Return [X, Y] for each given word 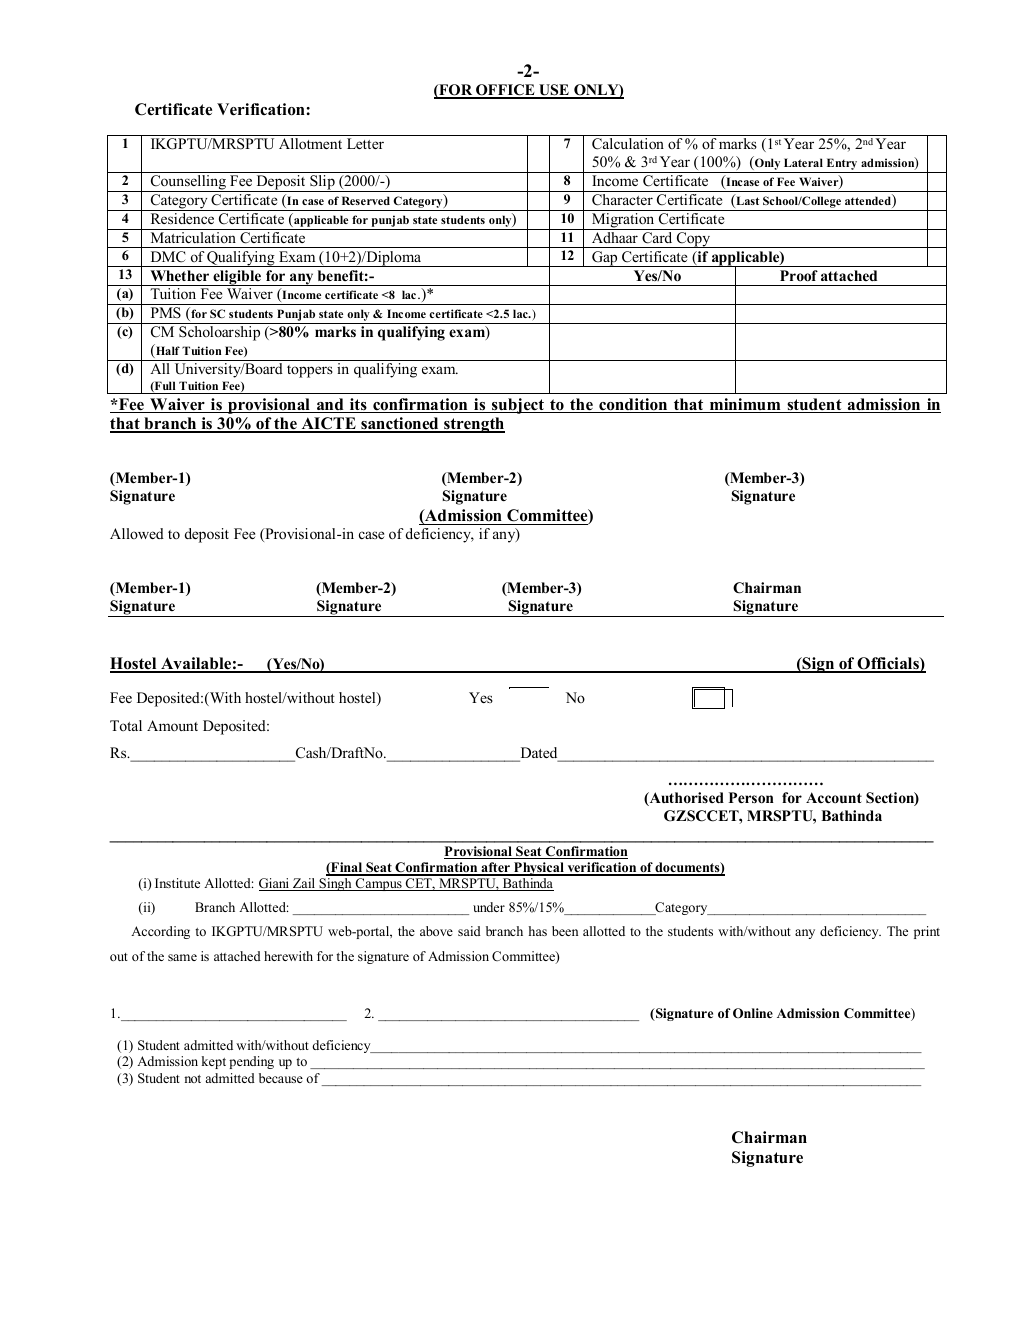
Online [753, 1013]
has [538, 931]
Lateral [803, 162]
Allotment [310, 143]
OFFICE [505, 91]
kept [214, 1062]
